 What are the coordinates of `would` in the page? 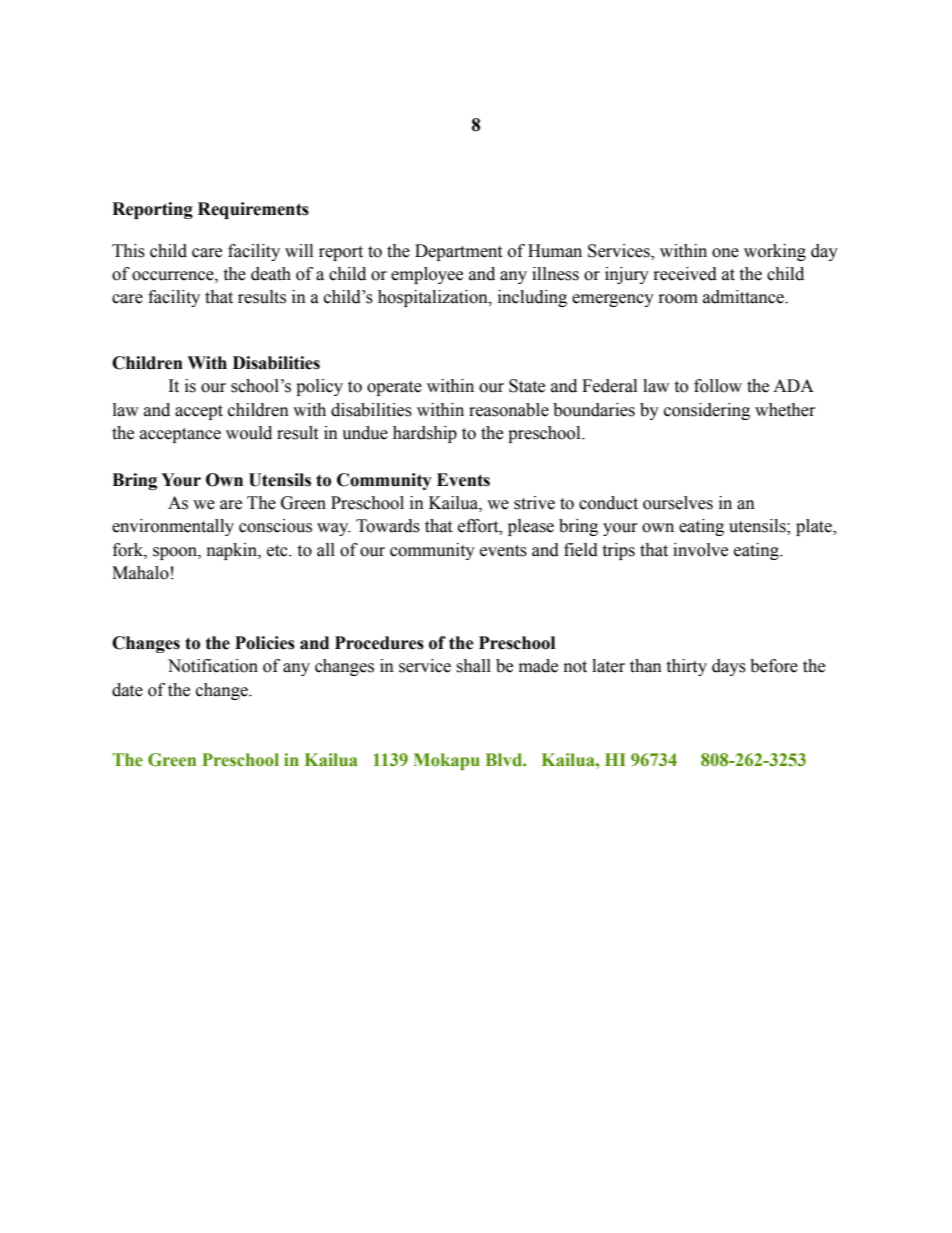 It's located at (249, 433).
